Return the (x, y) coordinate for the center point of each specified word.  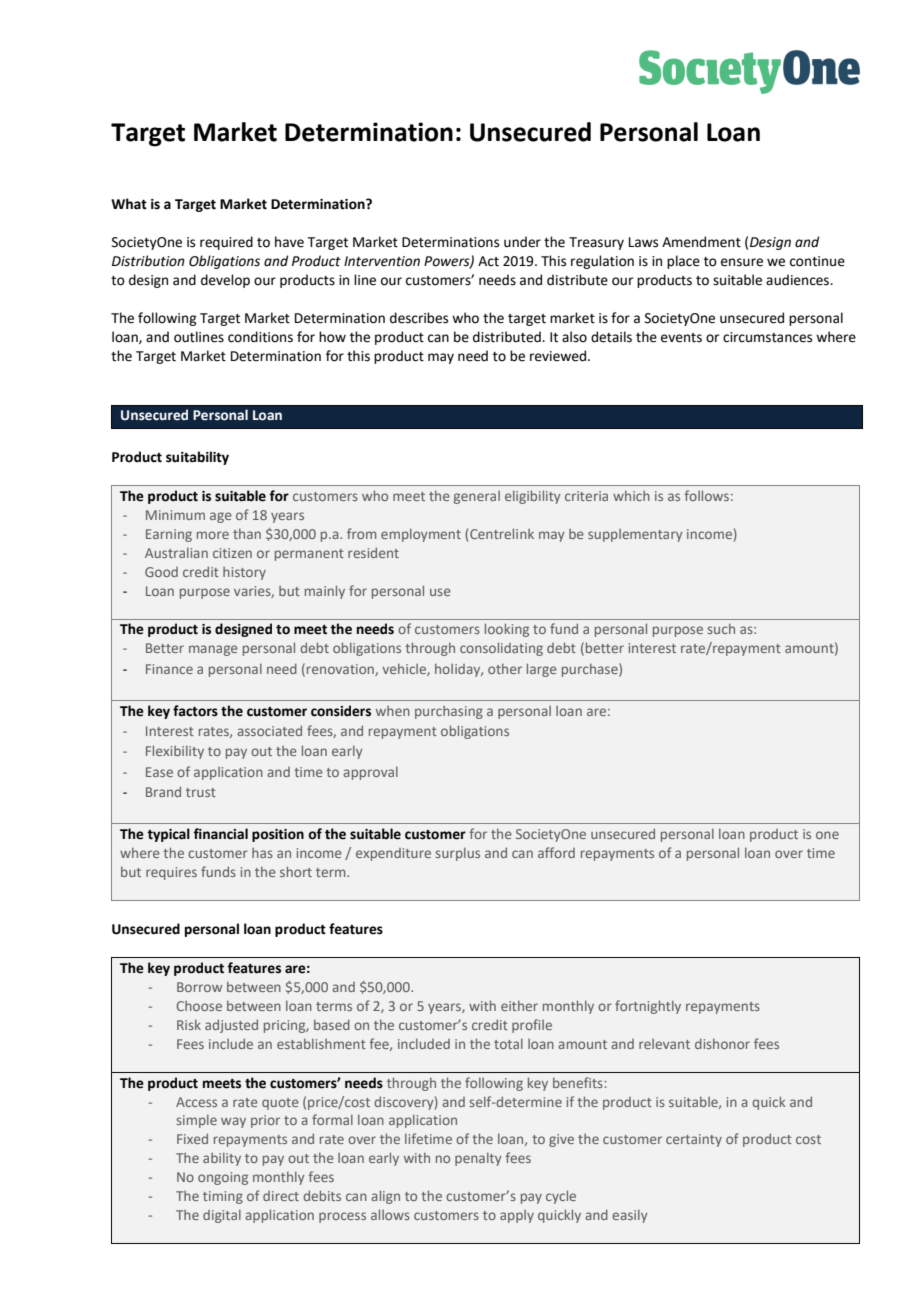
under (522, 242)
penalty (478, 1159)
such (721, 629)
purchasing (449, 712)
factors (195, 711)
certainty (694, 1140)
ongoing (223, 1178)
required (226, 243)
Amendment (701, 242)
